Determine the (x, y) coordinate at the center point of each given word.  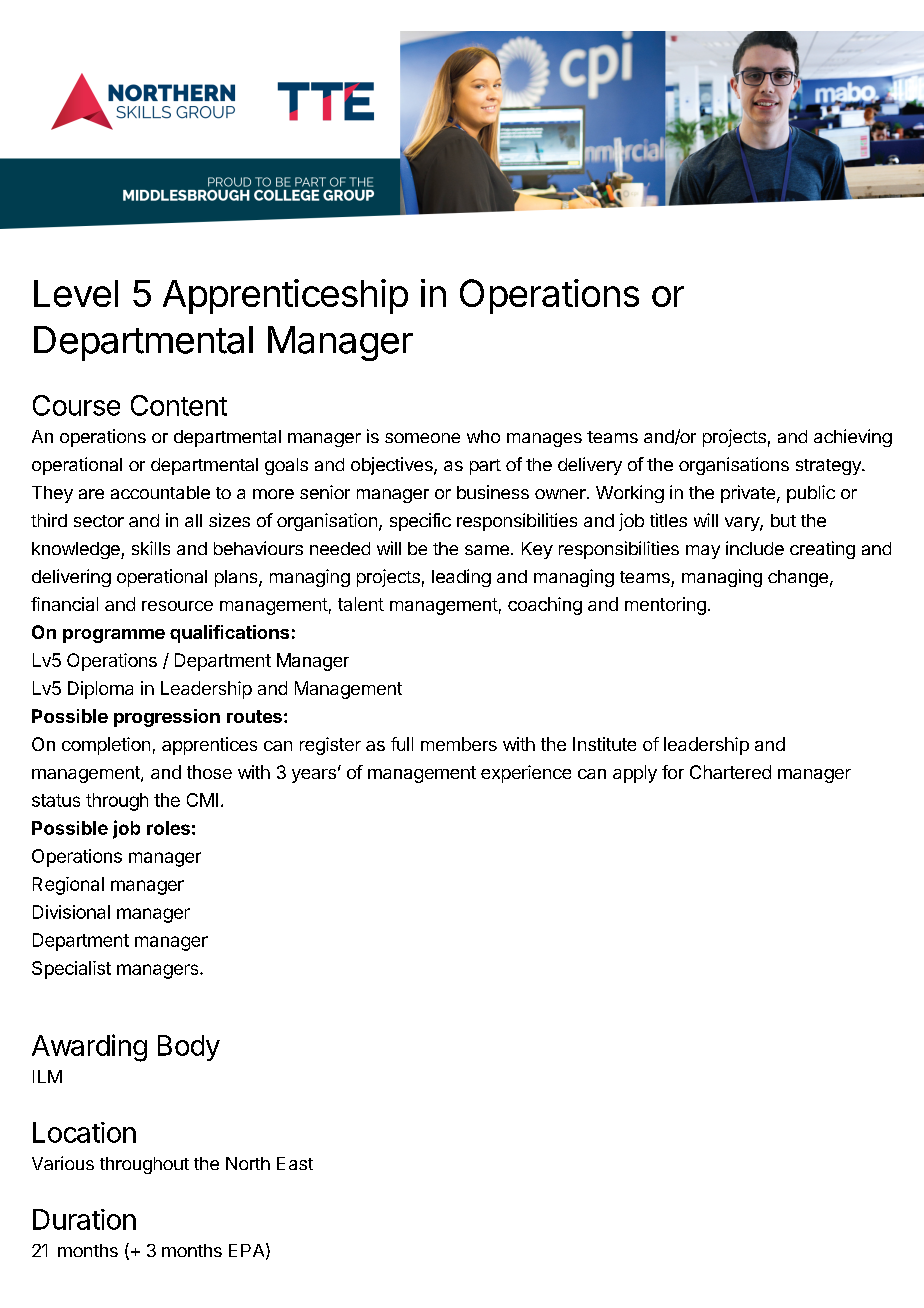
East (295, 1163)
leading (461, 578)
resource (177, 606)
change (798, 578)
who (483, 436)
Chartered (730, 772)
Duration (84, 1219)
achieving (853, 438)
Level (76, 293)
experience (526, 774)
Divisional (71, 912)
